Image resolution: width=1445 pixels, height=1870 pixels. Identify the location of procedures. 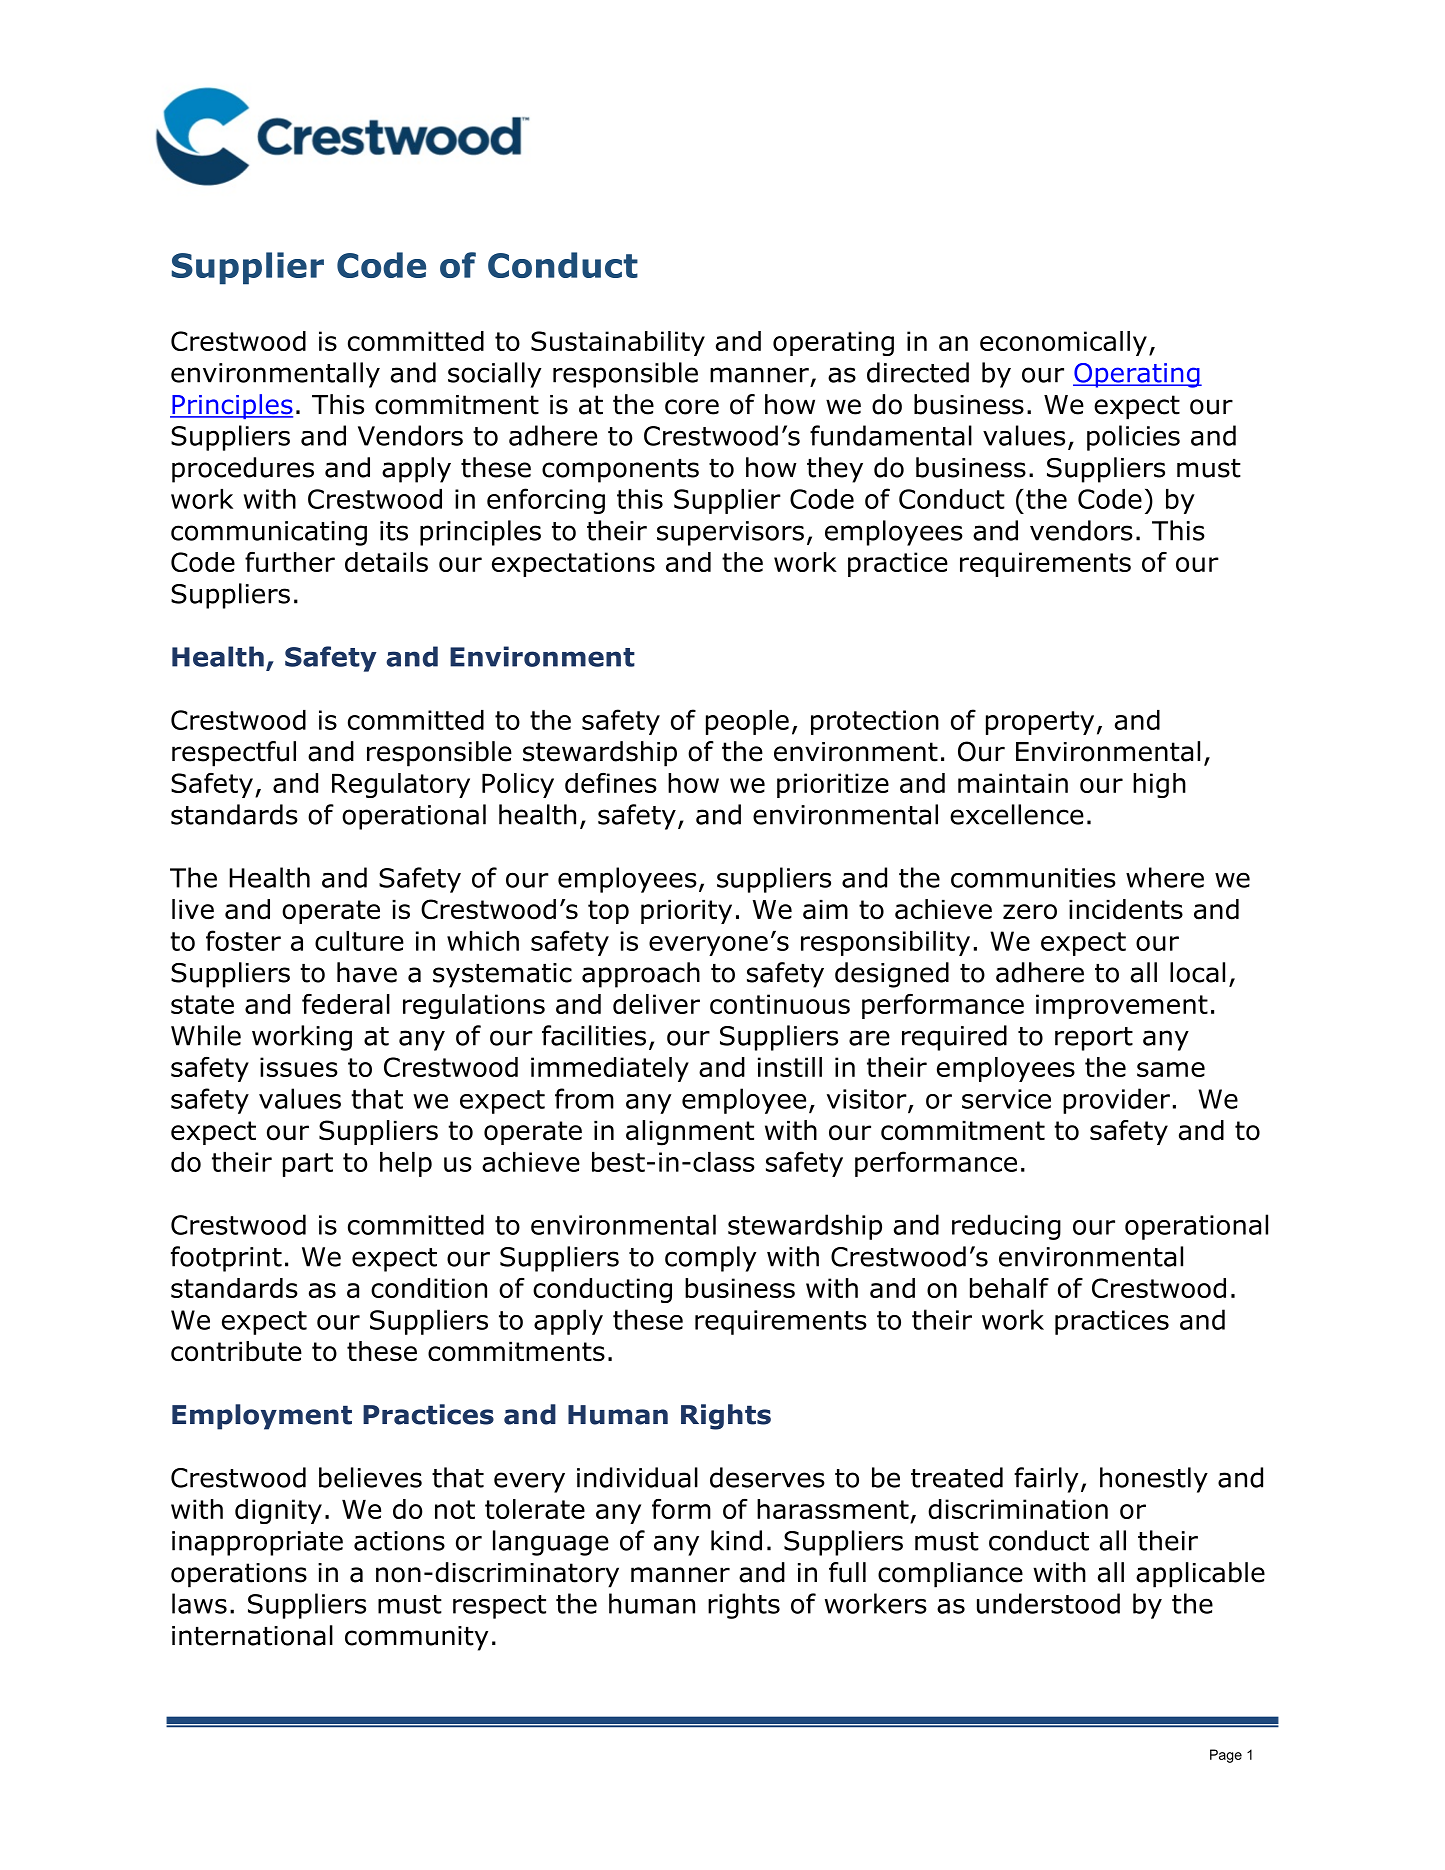
(243, 470).
